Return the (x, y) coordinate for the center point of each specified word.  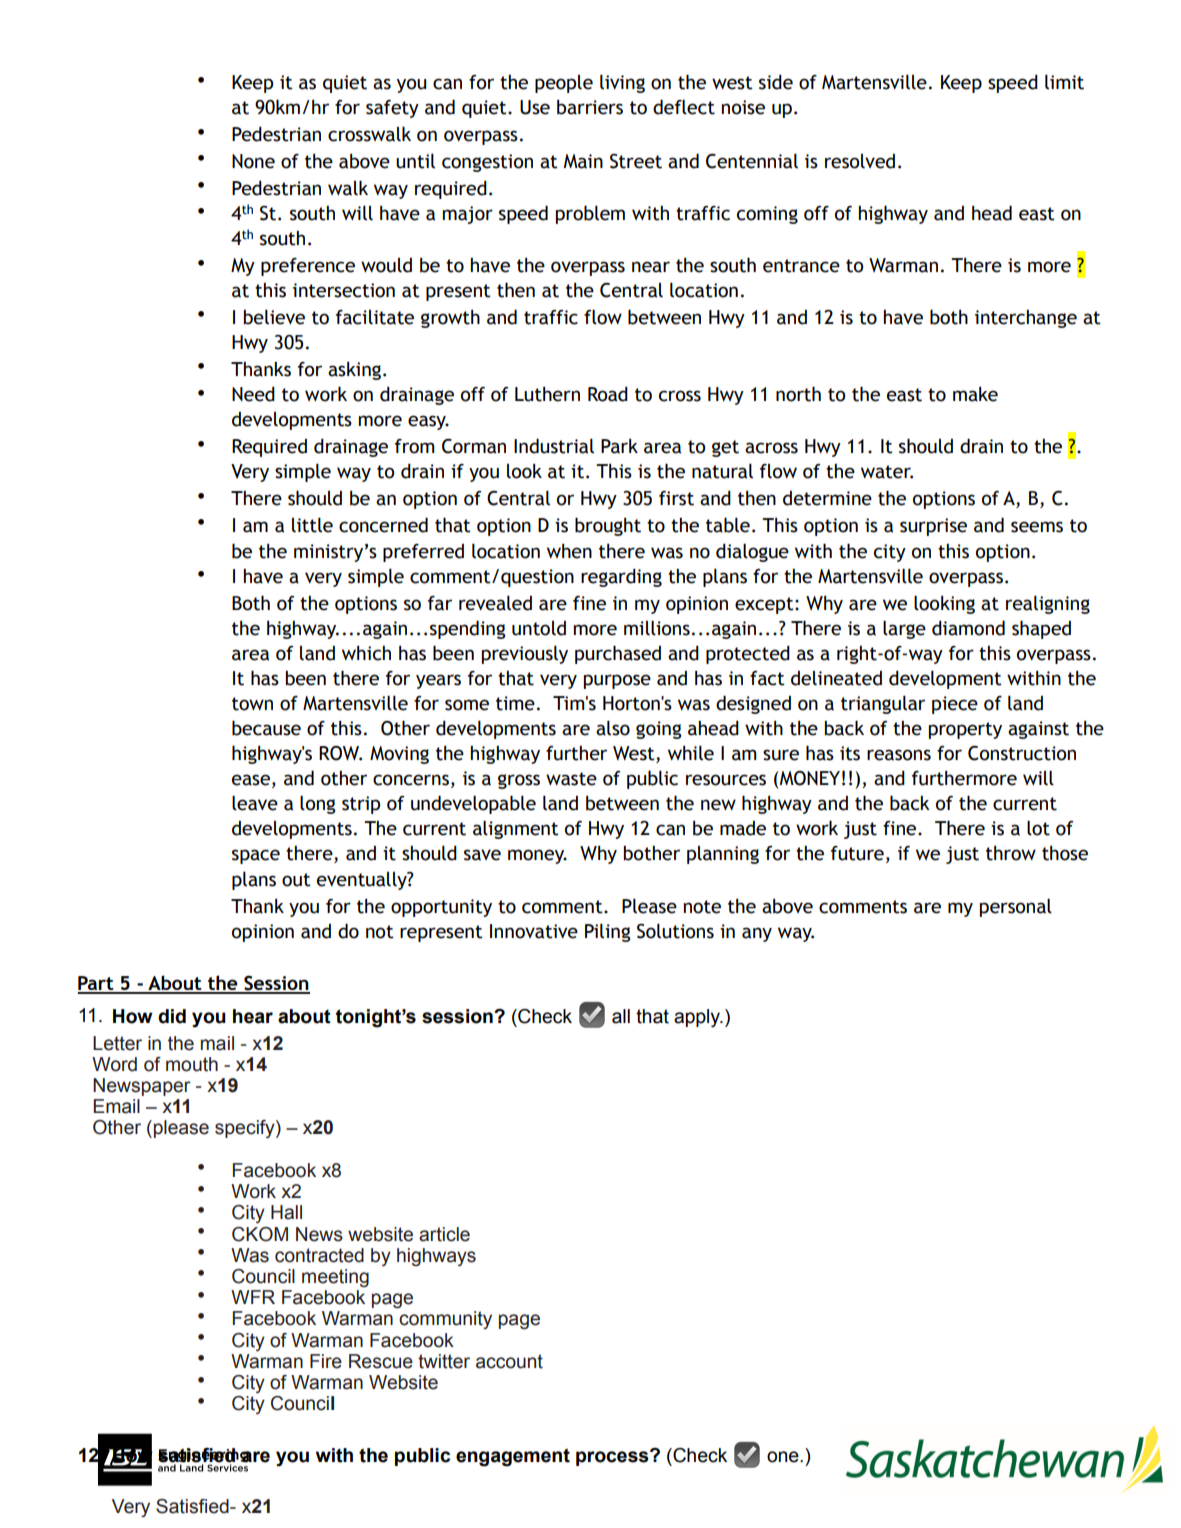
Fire (326, 1361)
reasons (899, 755)
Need (253, 394)
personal (1016, 907)
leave (255, 803)
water (887, 472)
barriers (590, 107)
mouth (192, 1064)
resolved (860, 161)
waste (571, 779)
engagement (513, 1457)
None (253, 161)
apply (698, 1018)
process (613, 1458)
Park (619, 446)
